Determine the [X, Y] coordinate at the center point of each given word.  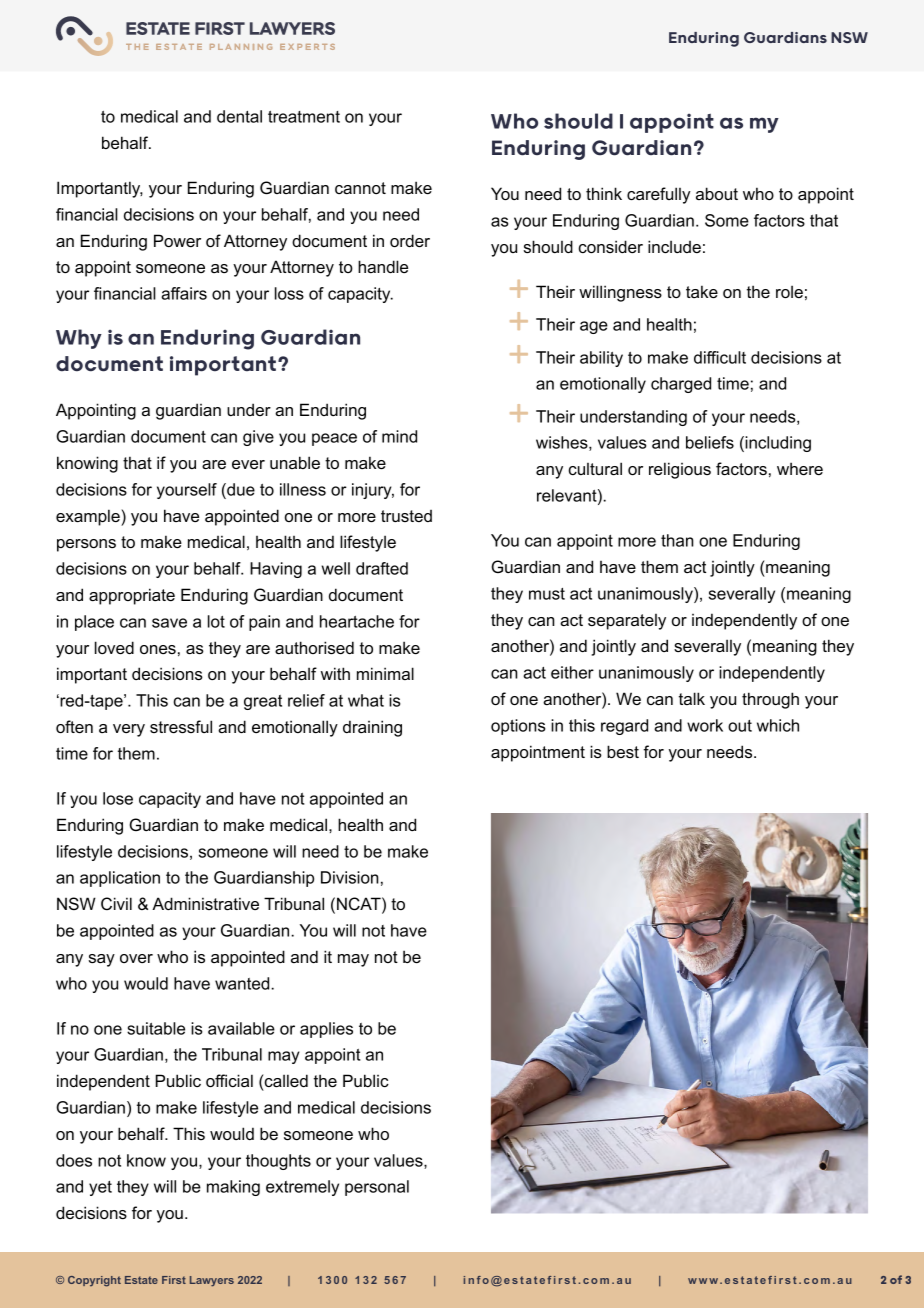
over [136, 958]
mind [399, 436]
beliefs [710, 442]
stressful [181, 726]
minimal [385, 673]
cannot [360, 188]
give [258, 438]
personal [377, 1188]
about [717, 193]
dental [239, 116]
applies [326, 1030]
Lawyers [212, 1281]
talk [692, 698]
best [623, 751]
